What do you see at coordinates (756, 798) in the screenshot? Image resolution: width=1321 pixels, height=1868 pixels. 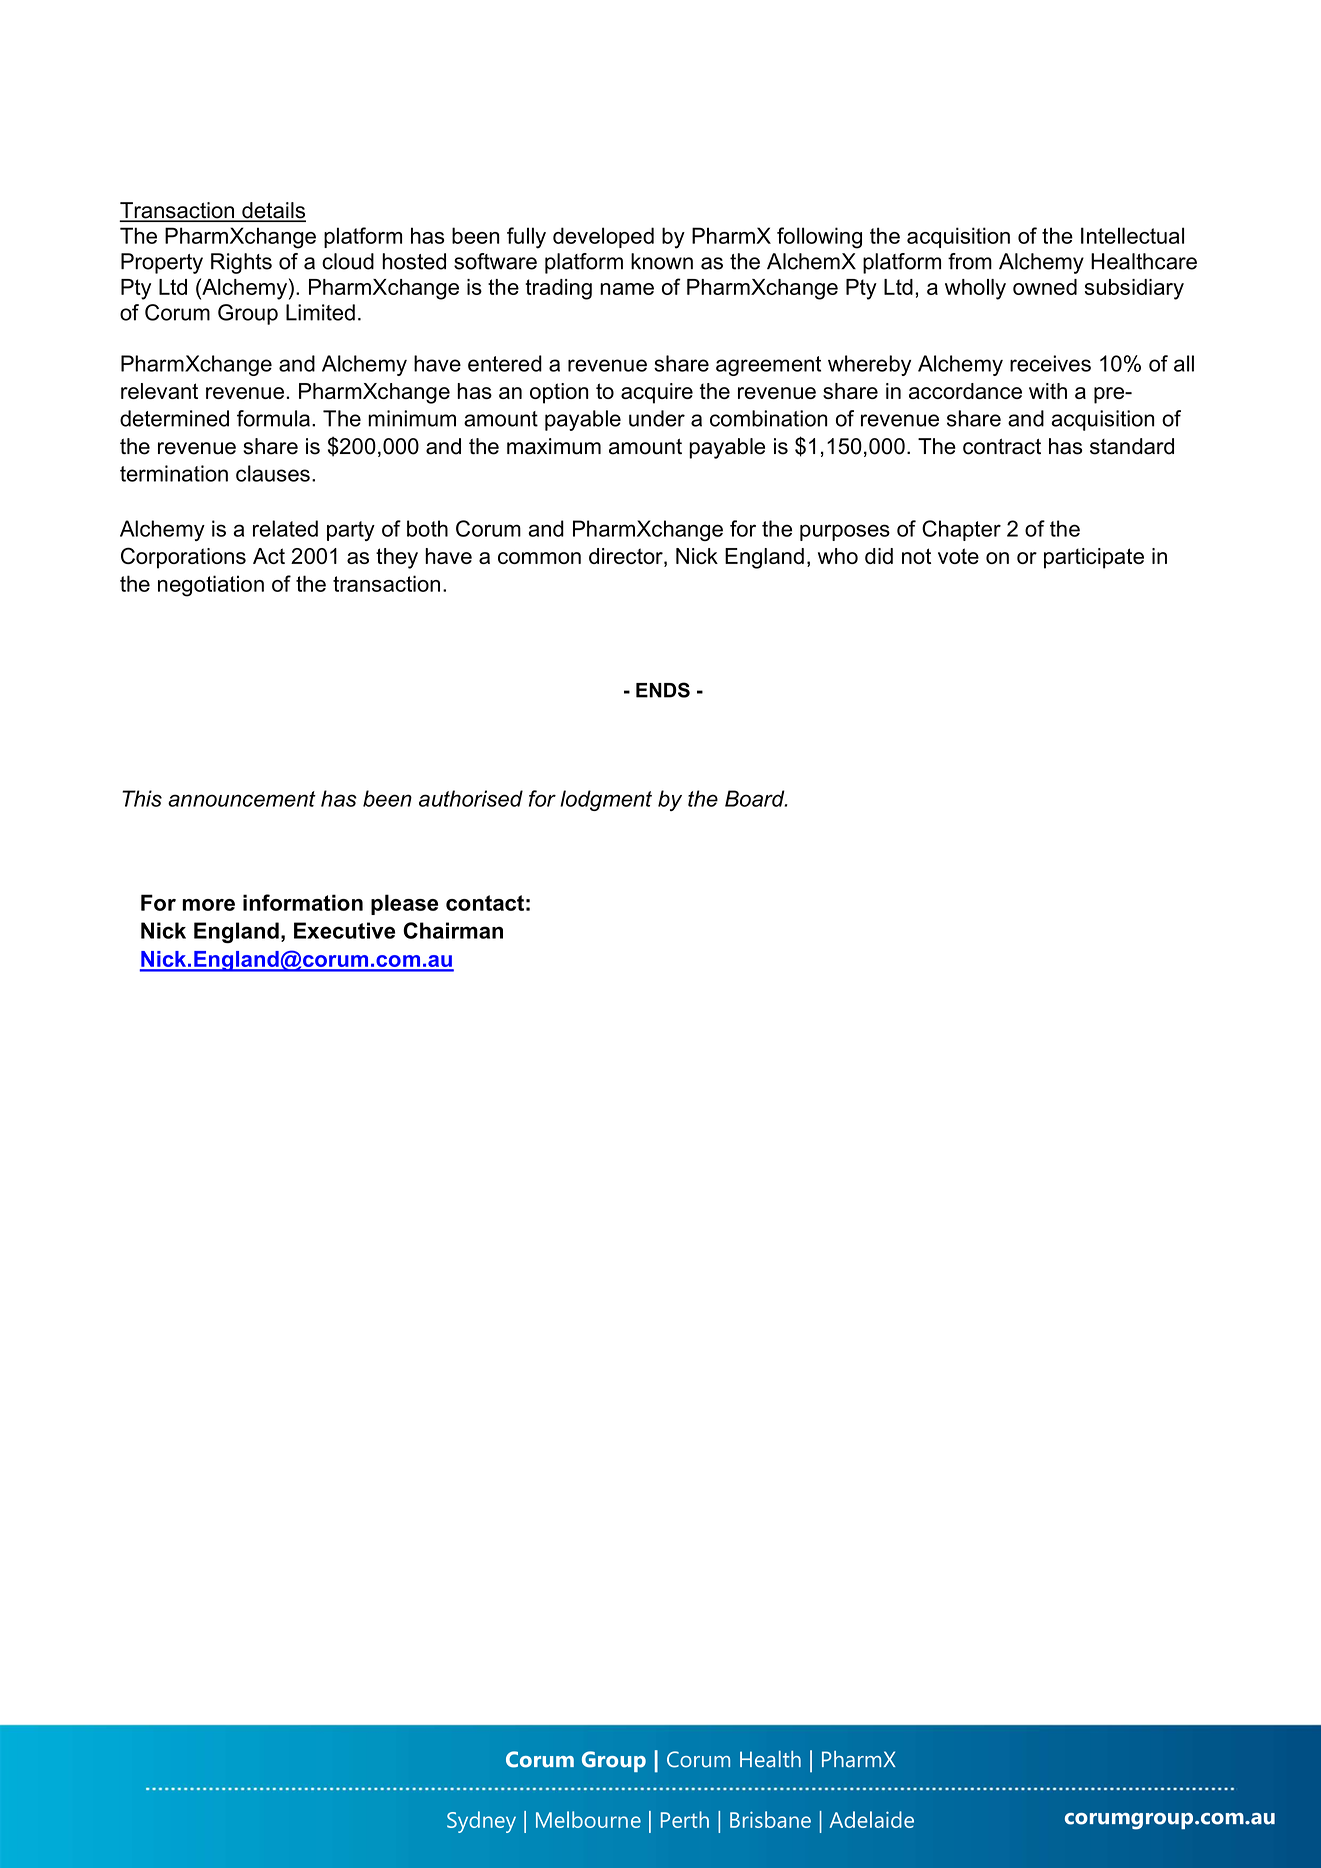 I see `Board` at bounding box center [756, 798].
